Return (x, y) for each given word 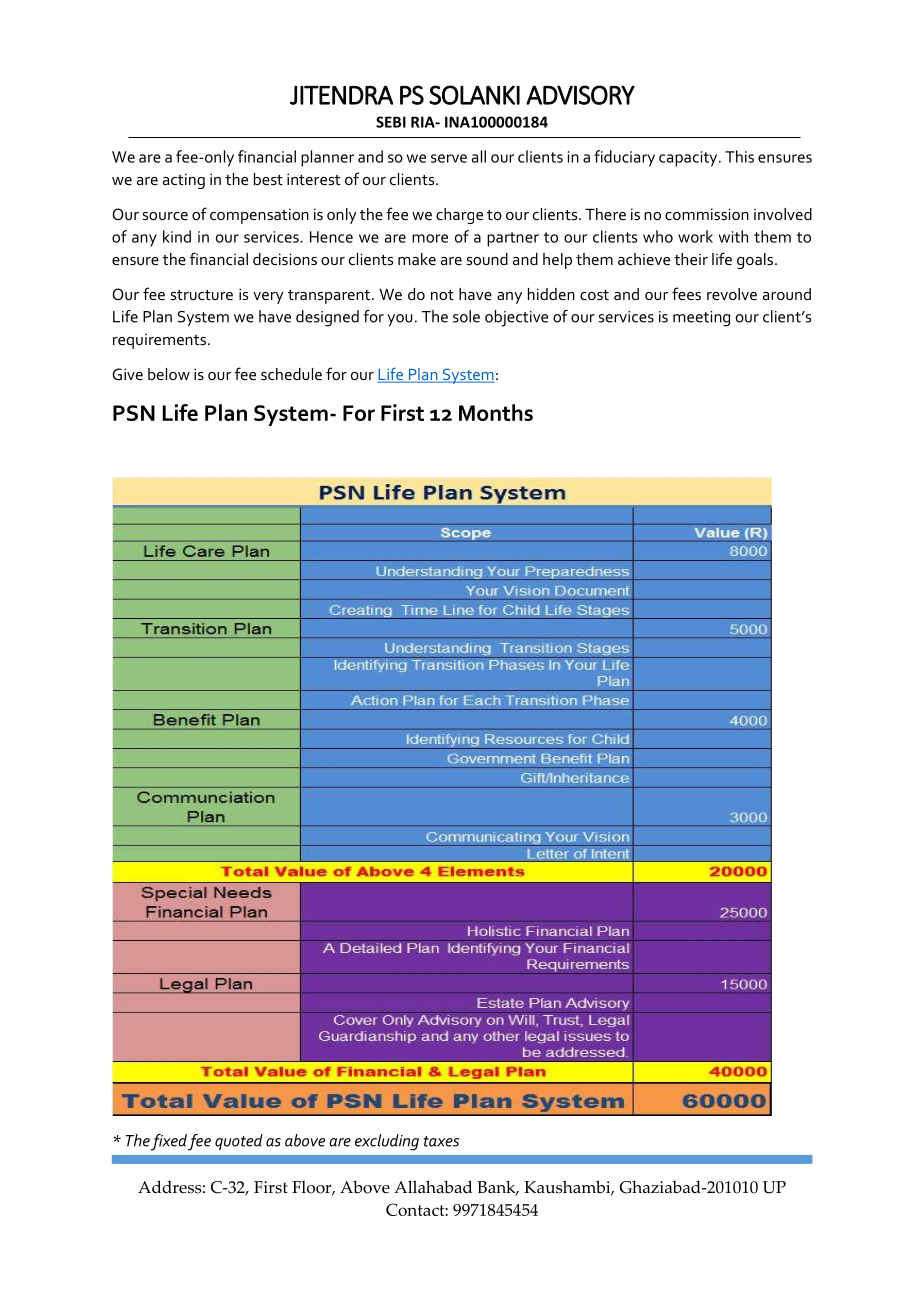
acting (184, 181)
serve (449, 158)
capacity (689, 159)
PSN (134, 413)
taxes (441, 1141)
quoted (239, 1142)
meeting (701, 319)
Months (496, 412)
